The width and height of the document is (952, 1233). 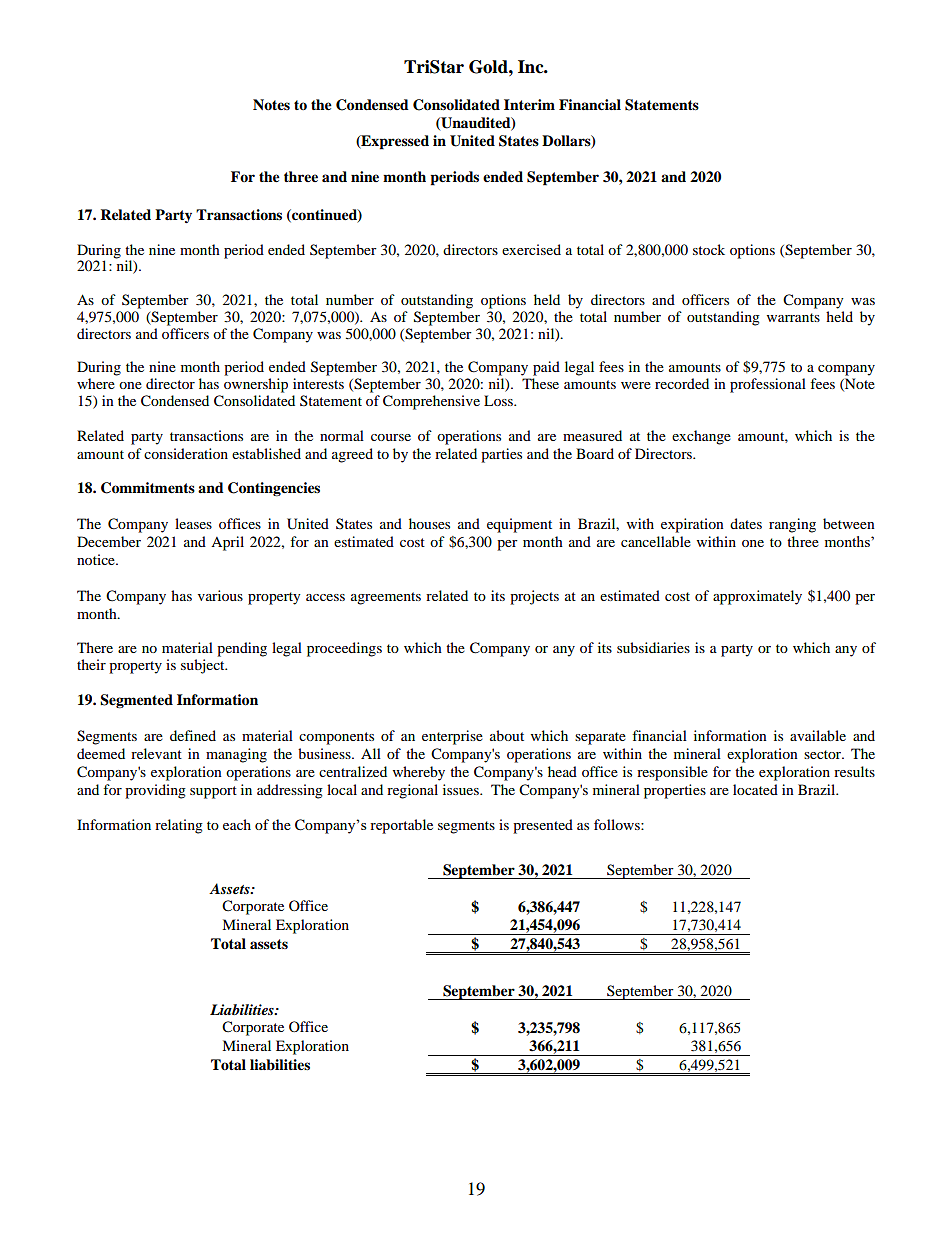 I want to click on projects, so click(x=534, y=597).
